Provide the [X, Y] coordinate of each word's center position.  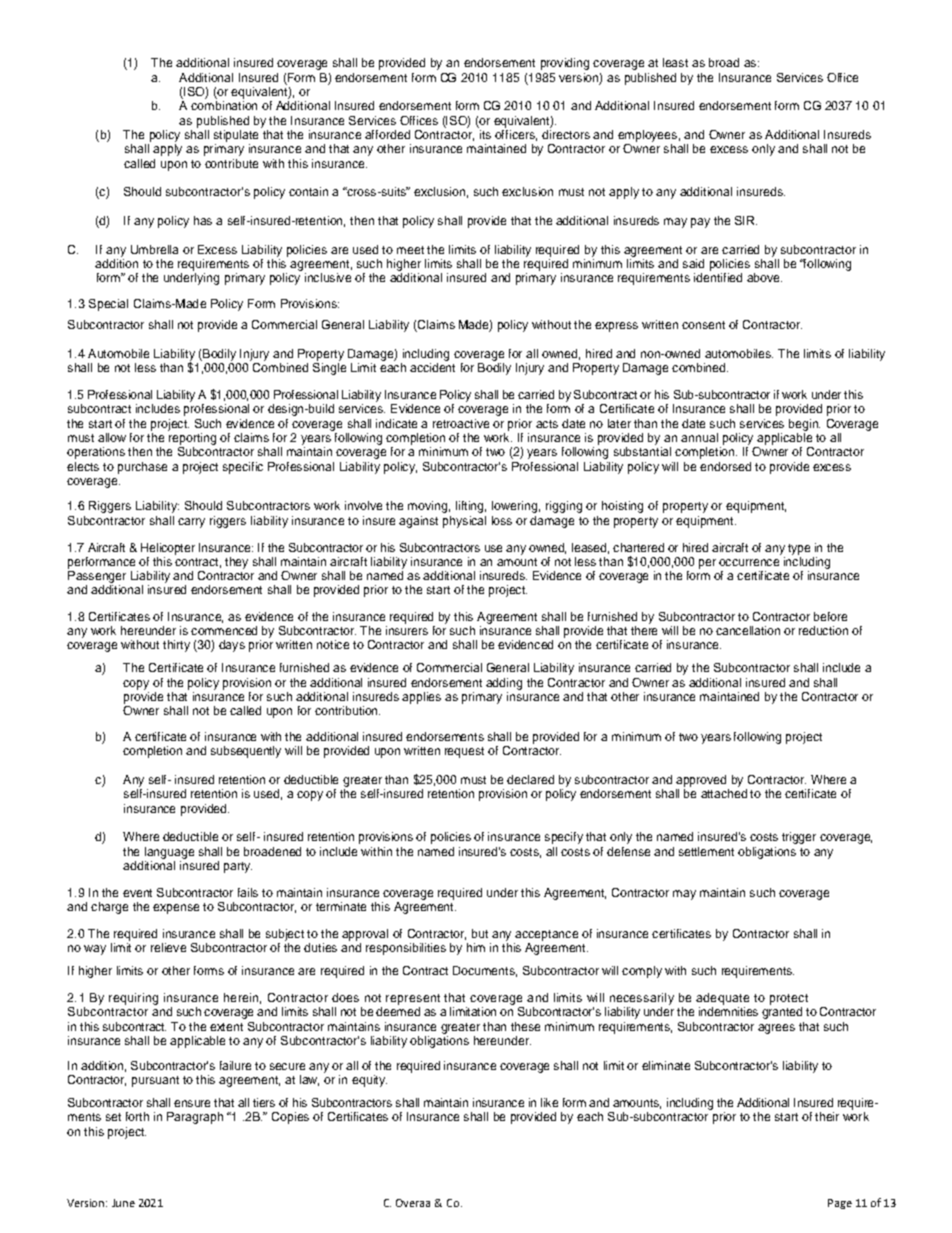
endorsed [725, 466]
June [123, 1203]
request [464, 752]
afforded [387, 134]
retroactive [461, 423]
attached [724, 793]
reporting [192, 439]
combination [224, 105]
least [675, 62]
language [169, 853]
